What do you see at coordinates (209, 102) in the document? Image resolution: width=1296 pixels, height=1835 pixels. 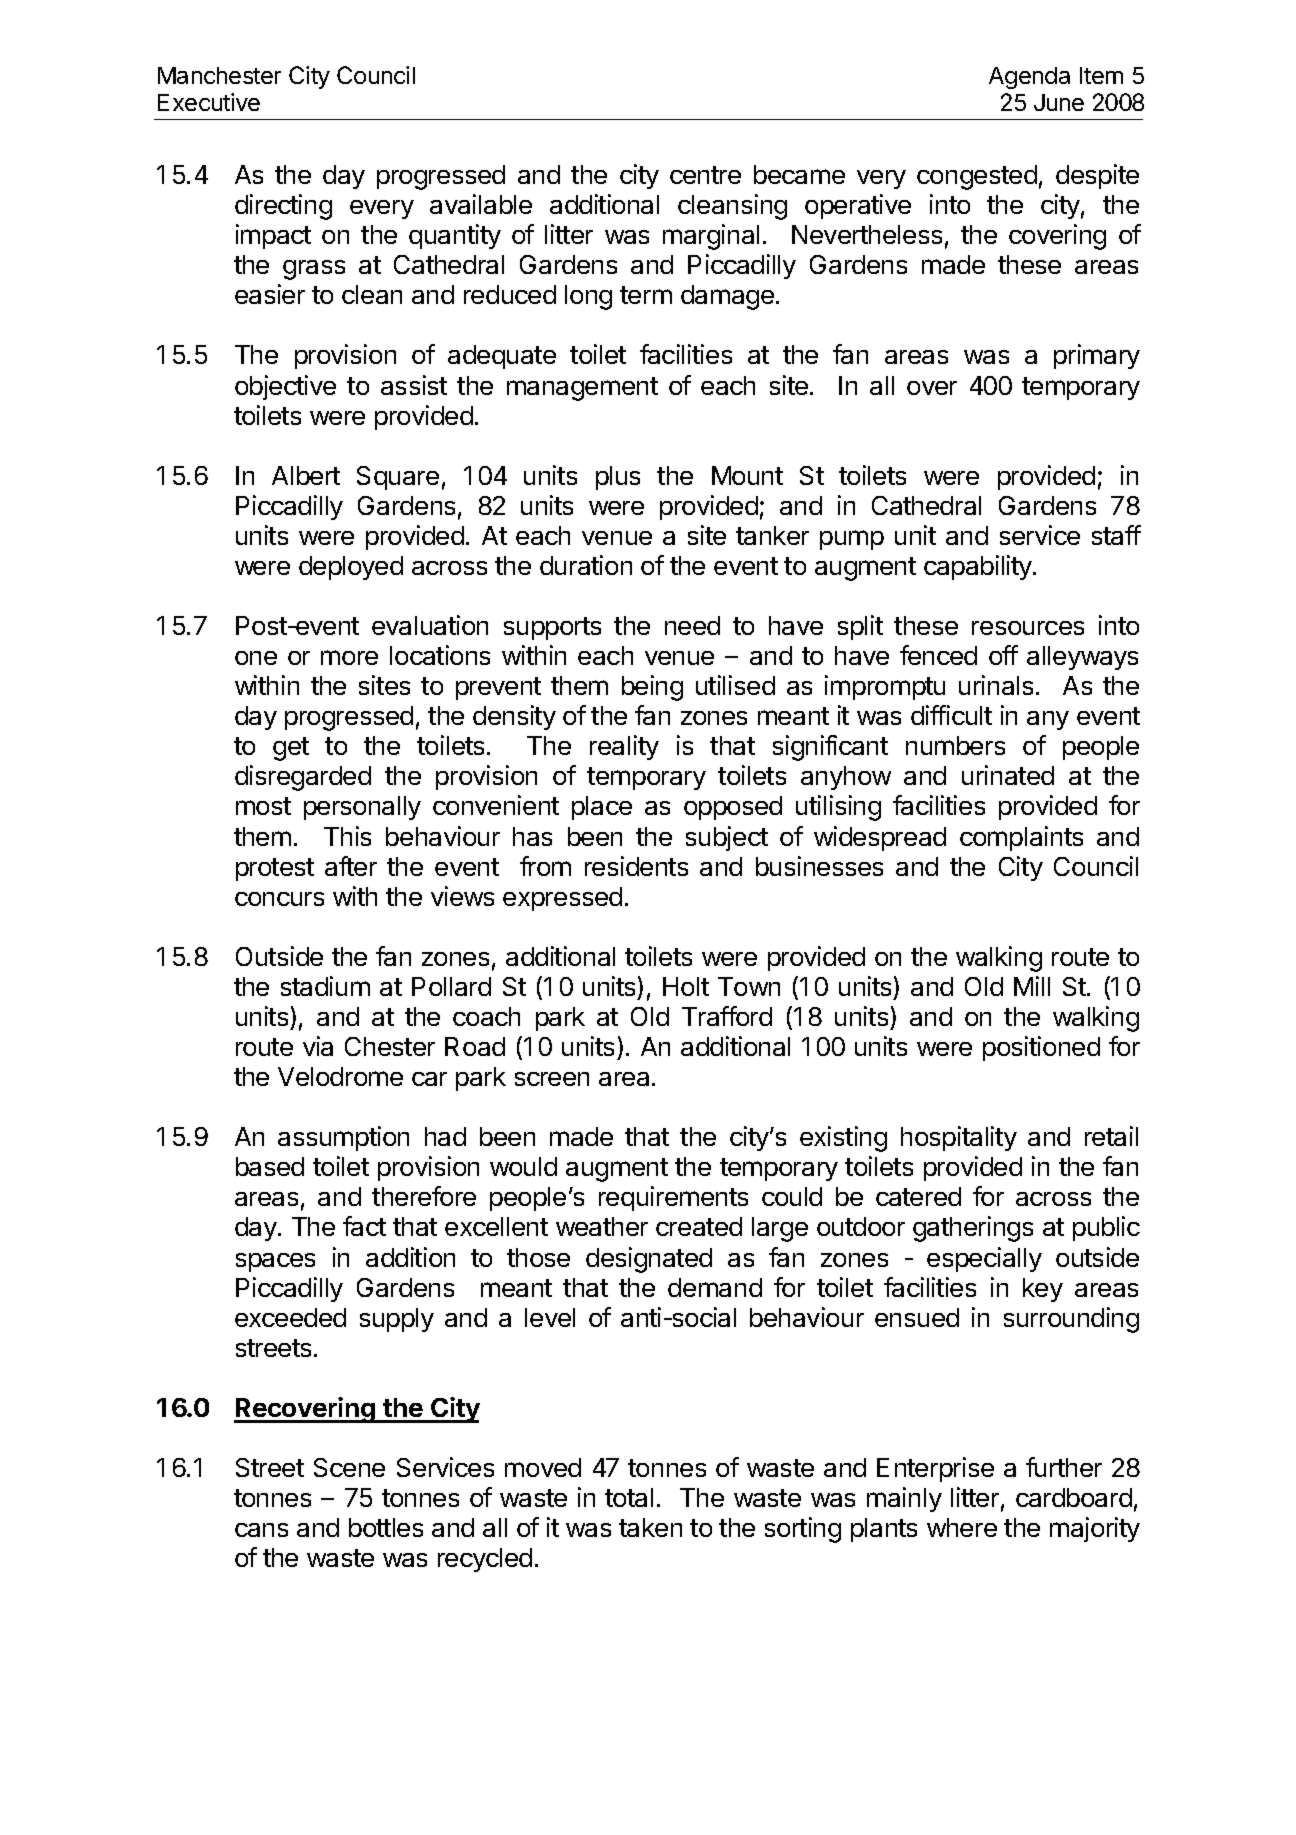 I see `Executive` at bounding box center [209, 102].
